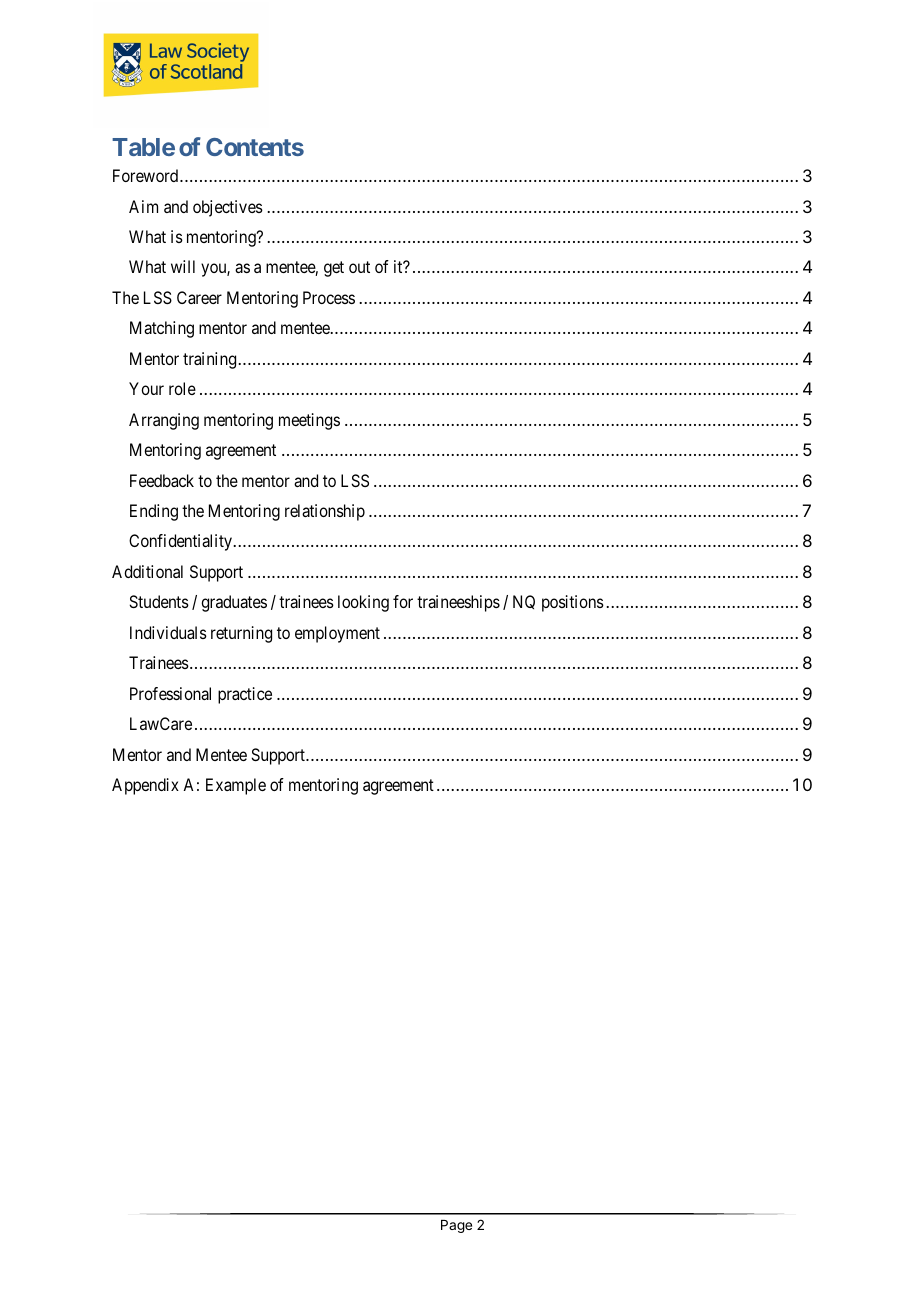 This document has width=924, height=1308. What do you see at coordinates (334, 269) in the document?
I see `get` at bounding box center [334, 269].
